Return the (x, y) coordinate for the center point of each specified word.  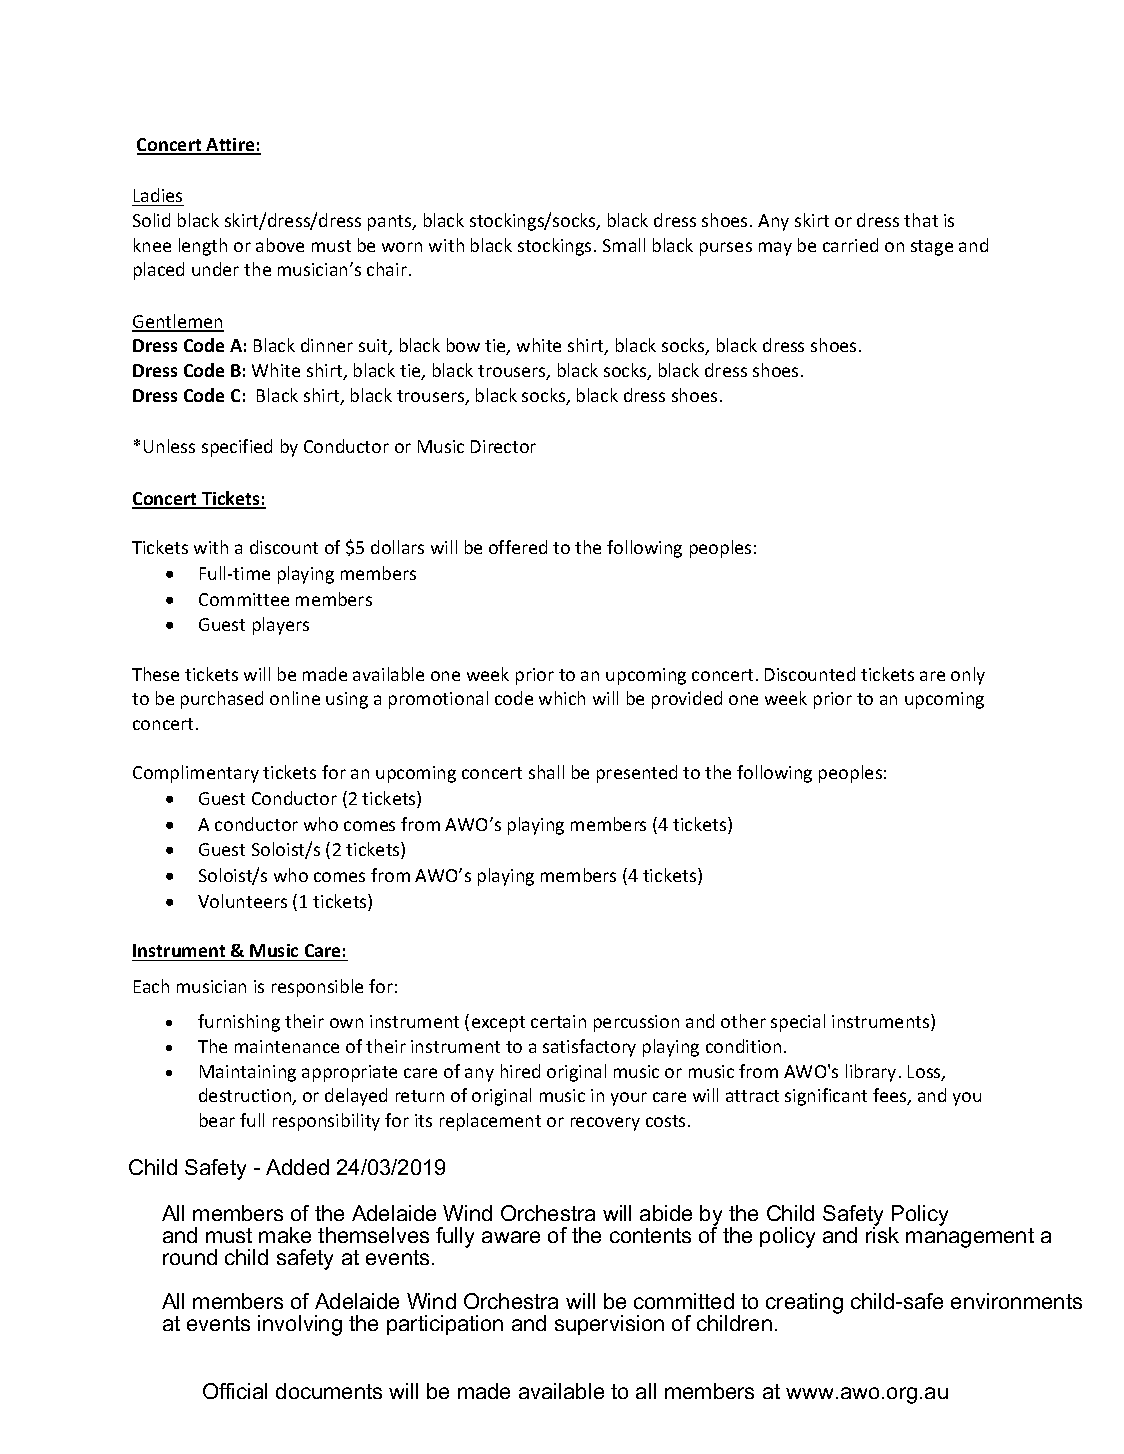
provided (687, 700)
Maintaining (248, 1073)
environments (1016, 1301)
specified (237, 448)
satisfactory (589, 1048)
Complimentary (196, 774)
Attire (230, 146)
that (921, 220)
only (968, 676)
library (871, 1073)
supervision (609, 1325)
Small (624, 245)
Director (503, 446)
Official (235, 1391)
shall (546, 772)
